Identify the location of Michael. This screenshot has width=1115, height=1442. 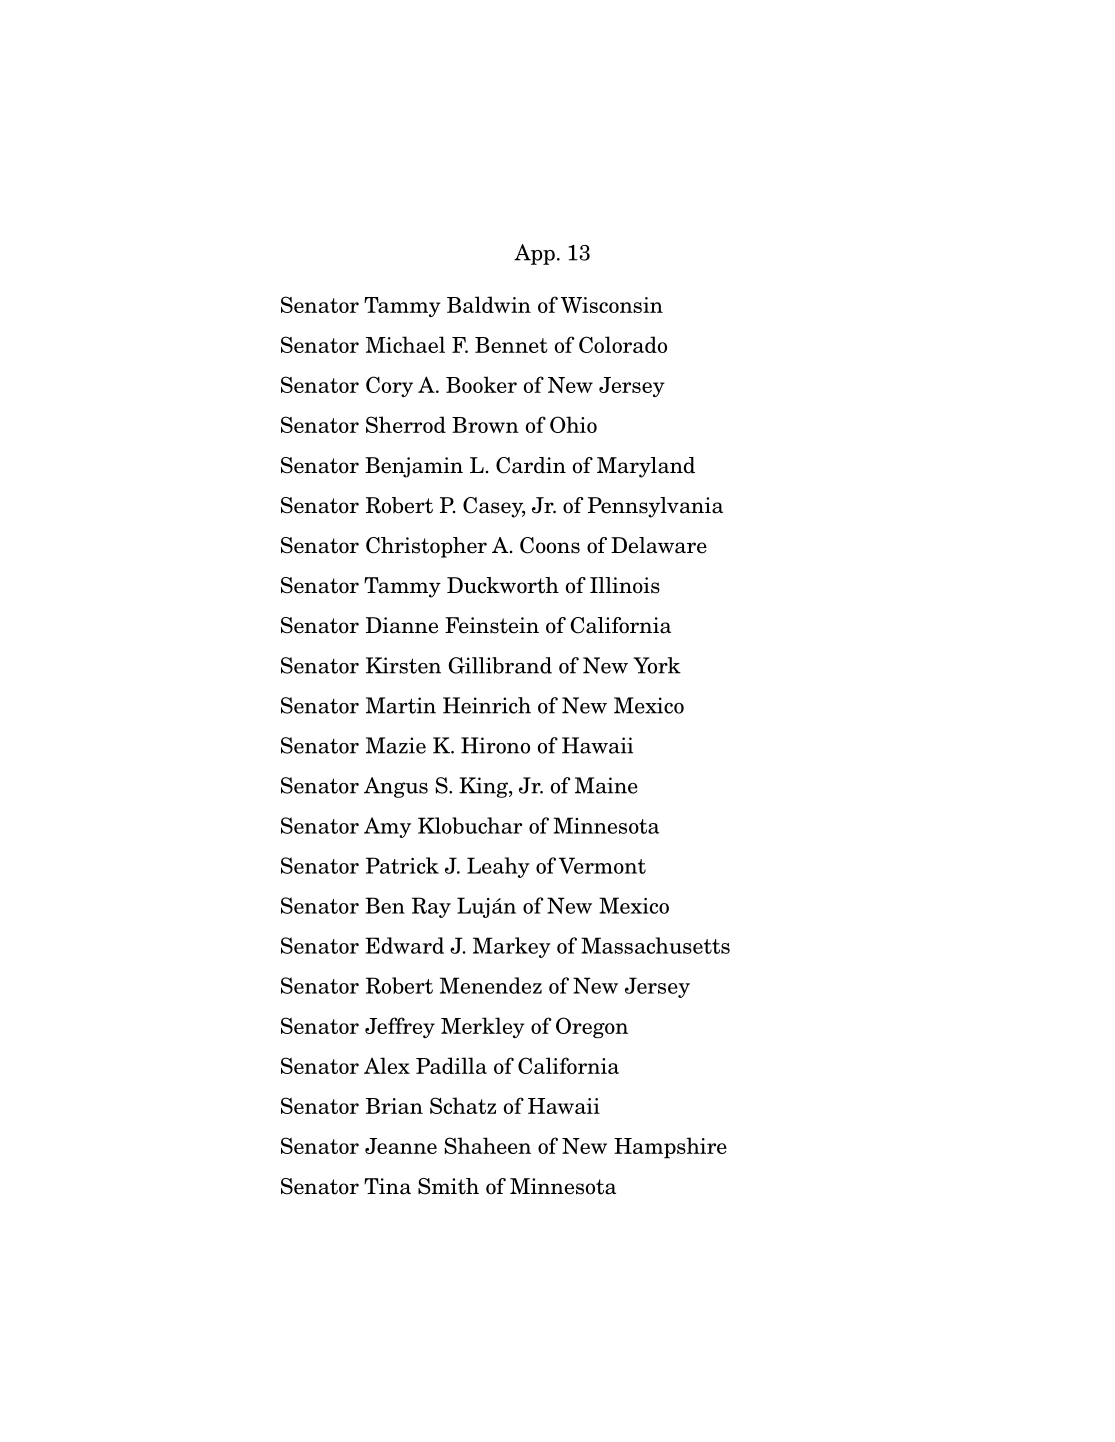
(405, 344).
